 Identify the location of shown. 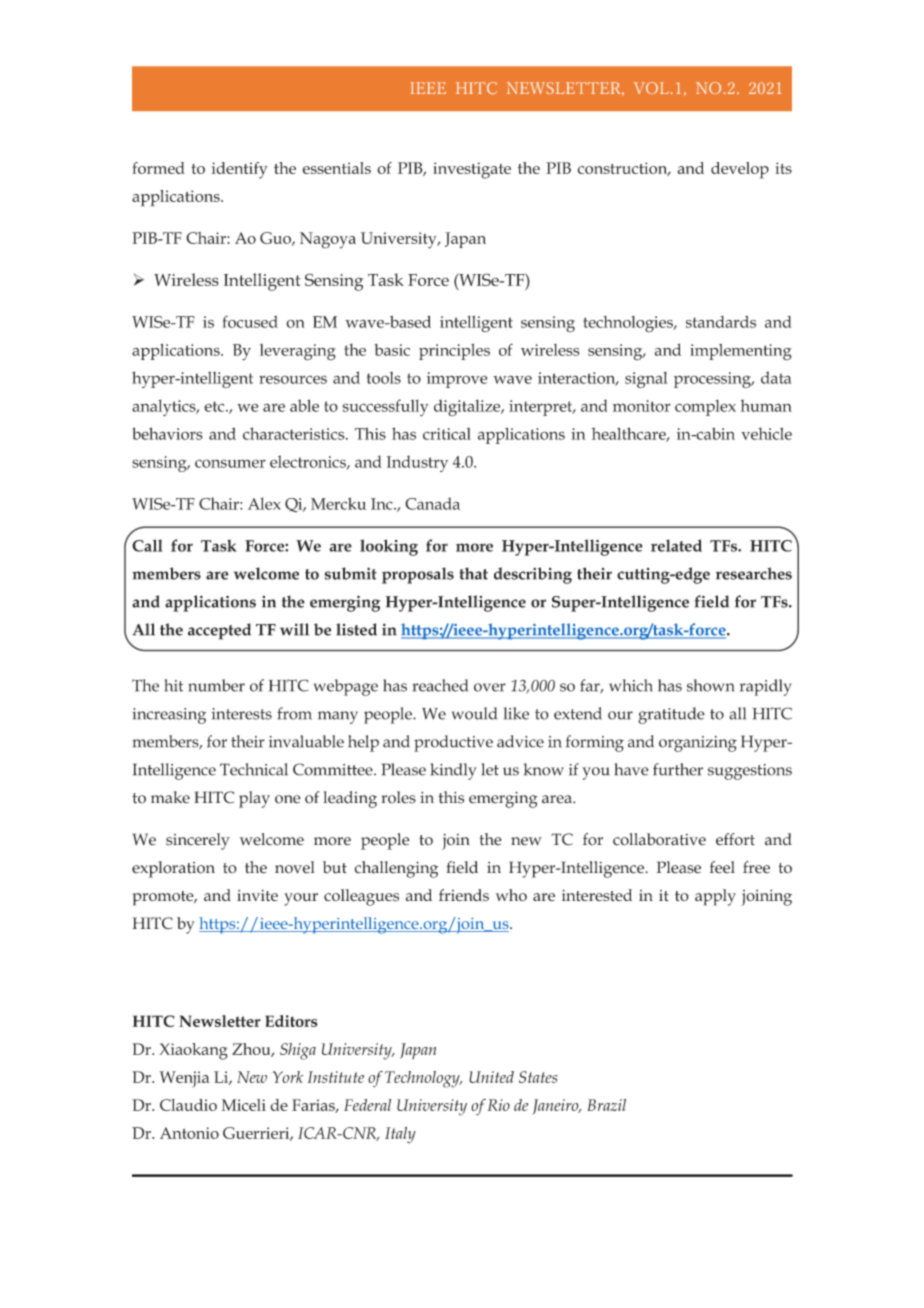
(710, 685).
